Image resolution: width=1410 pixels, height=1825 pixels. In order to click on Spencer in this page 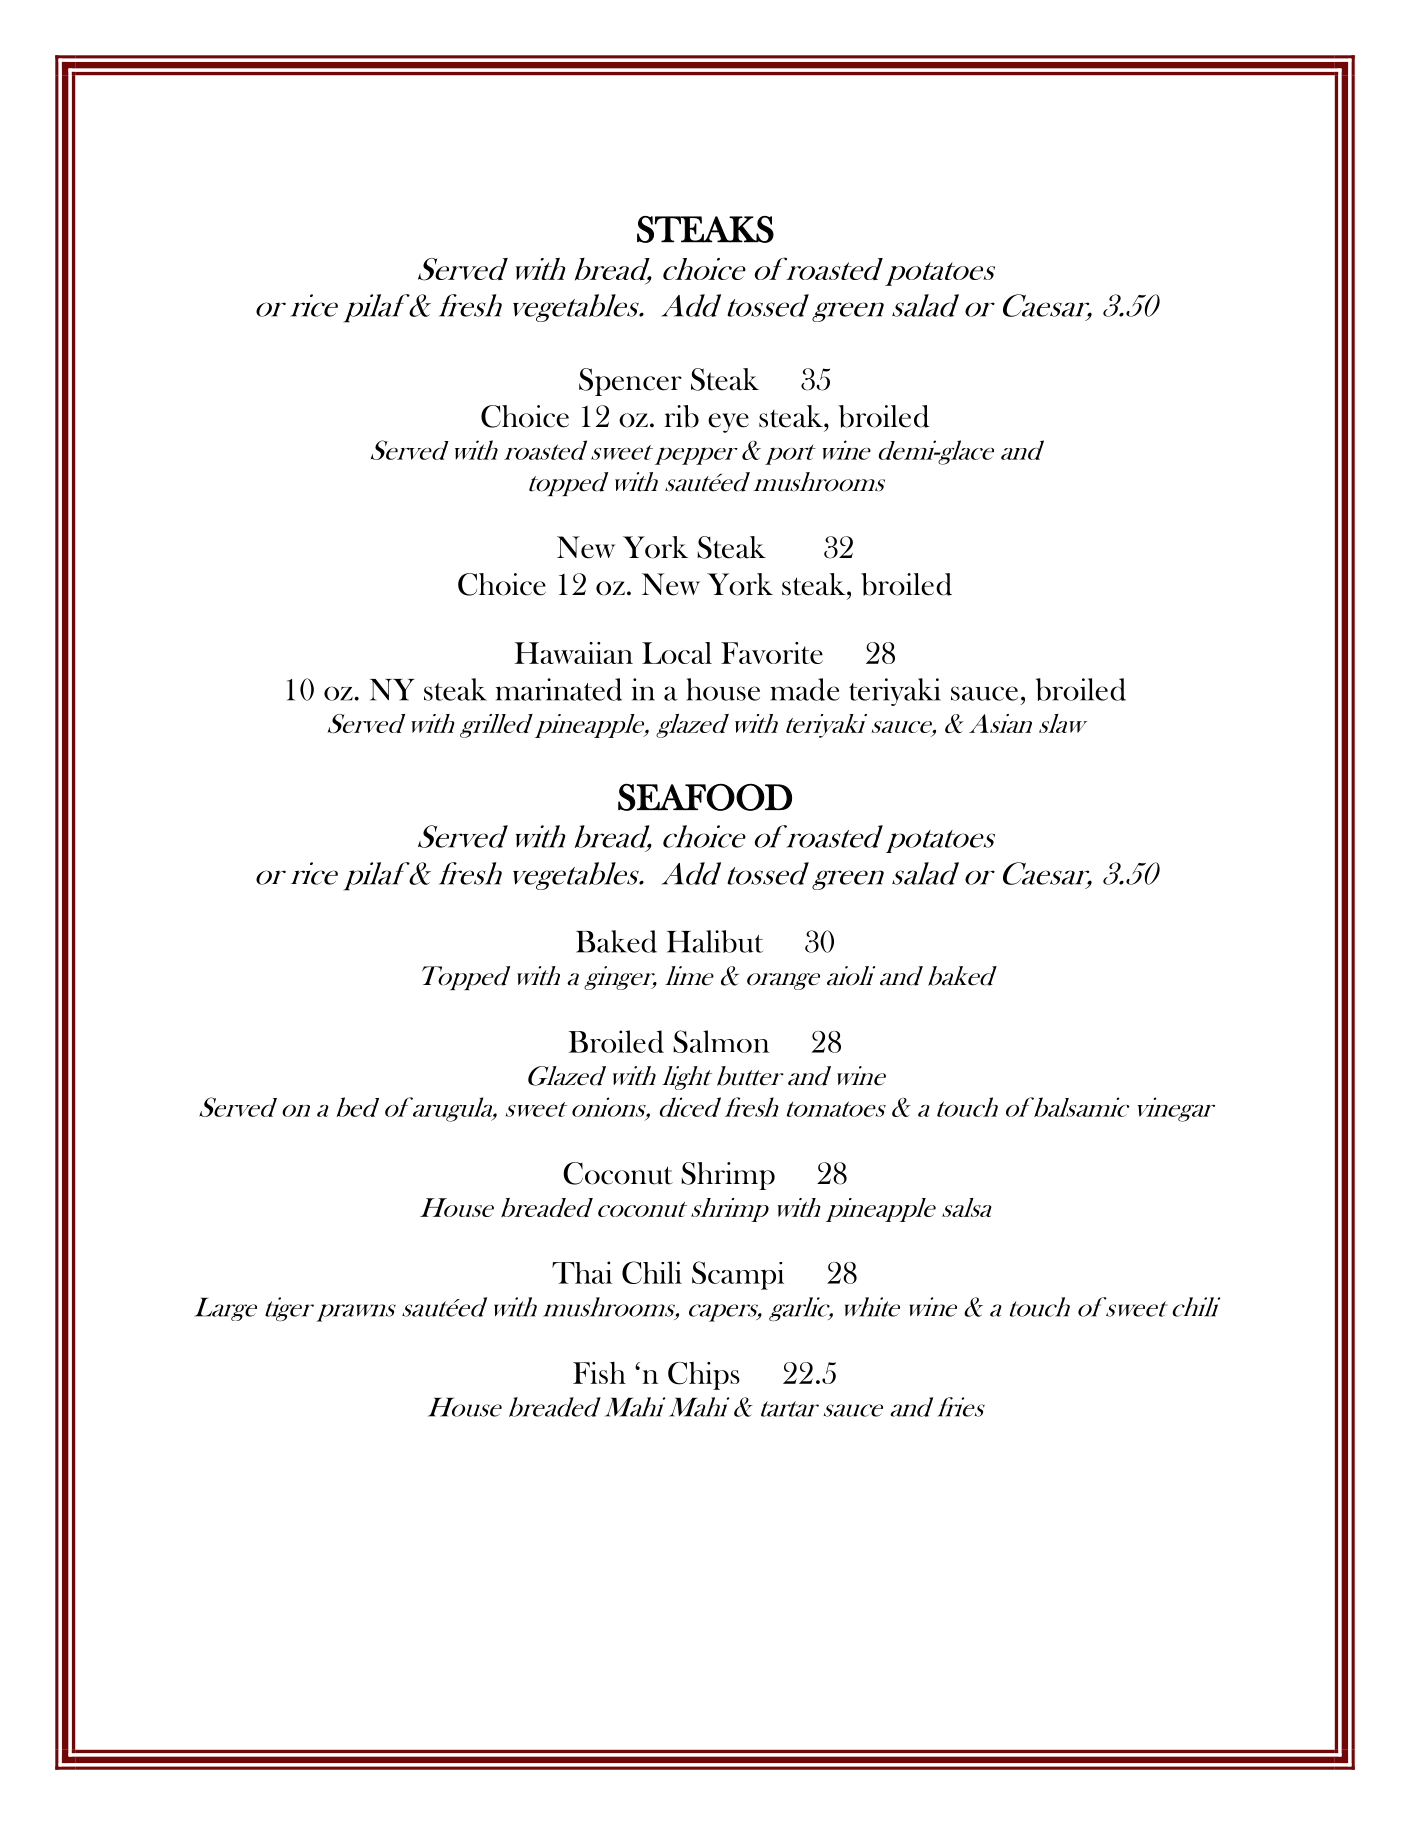, I will do `click(630, 382)`.
